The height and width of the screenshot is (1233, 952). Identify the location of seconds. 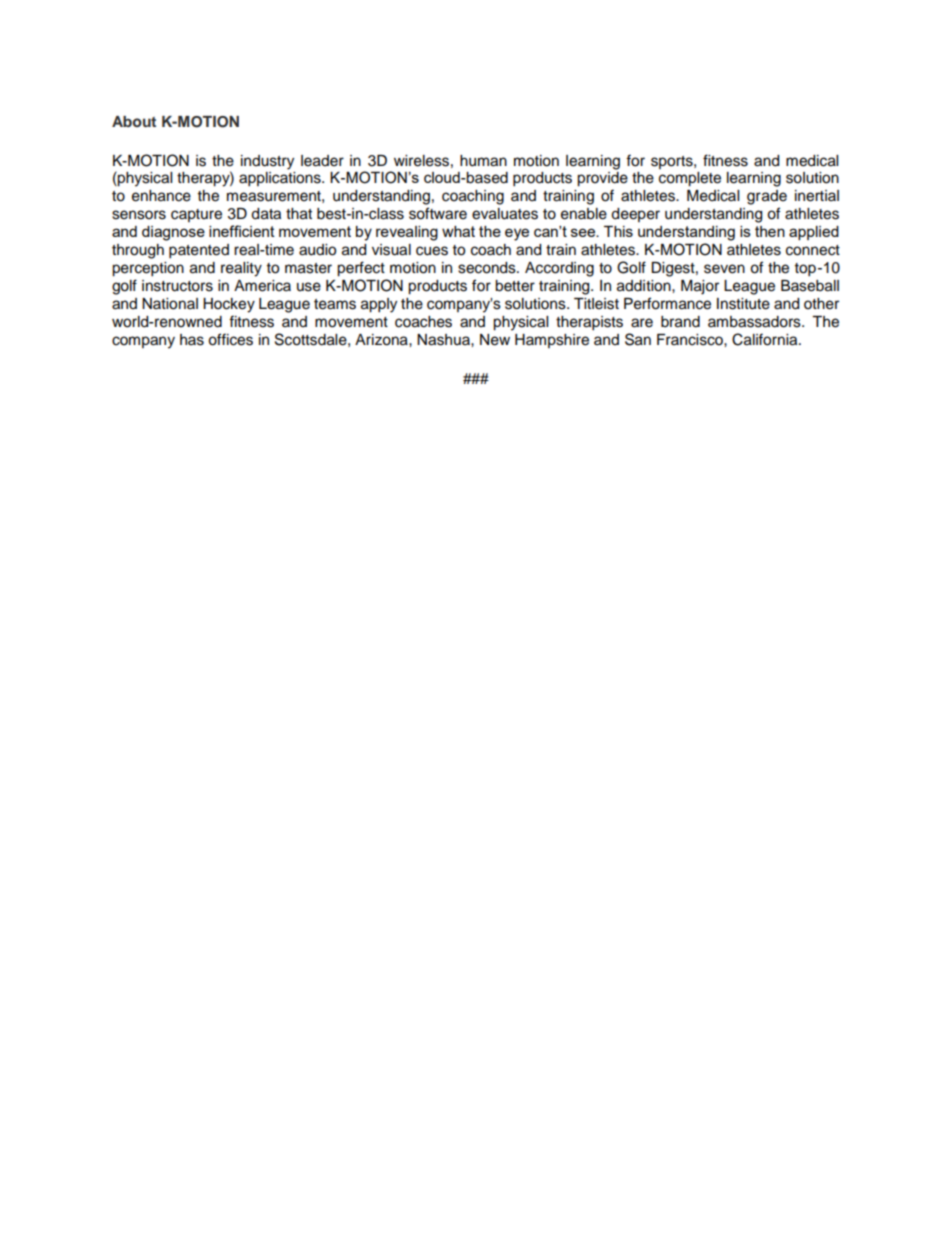
(488, 268).
